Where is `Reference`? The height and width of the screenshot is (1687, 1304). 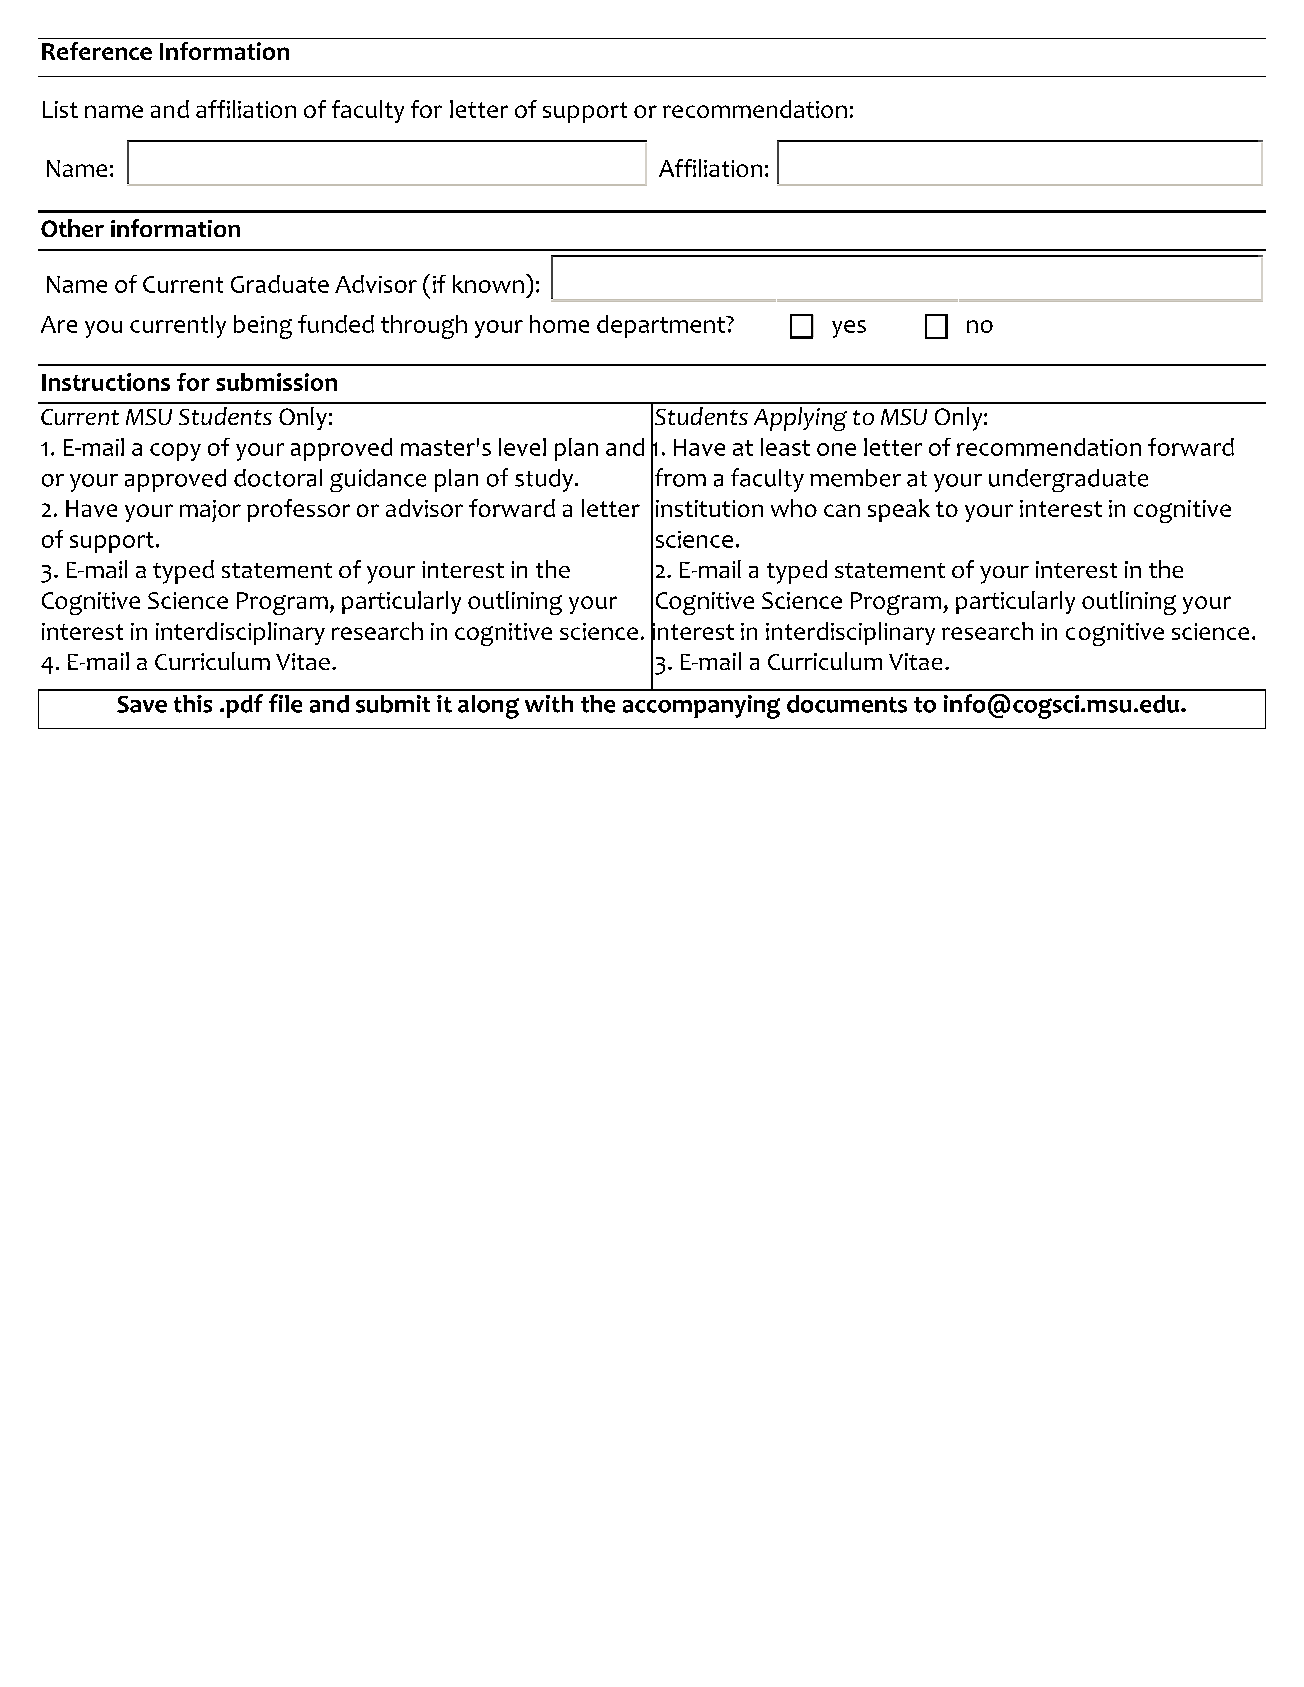 Reference is located at coordinates (97, 51).
